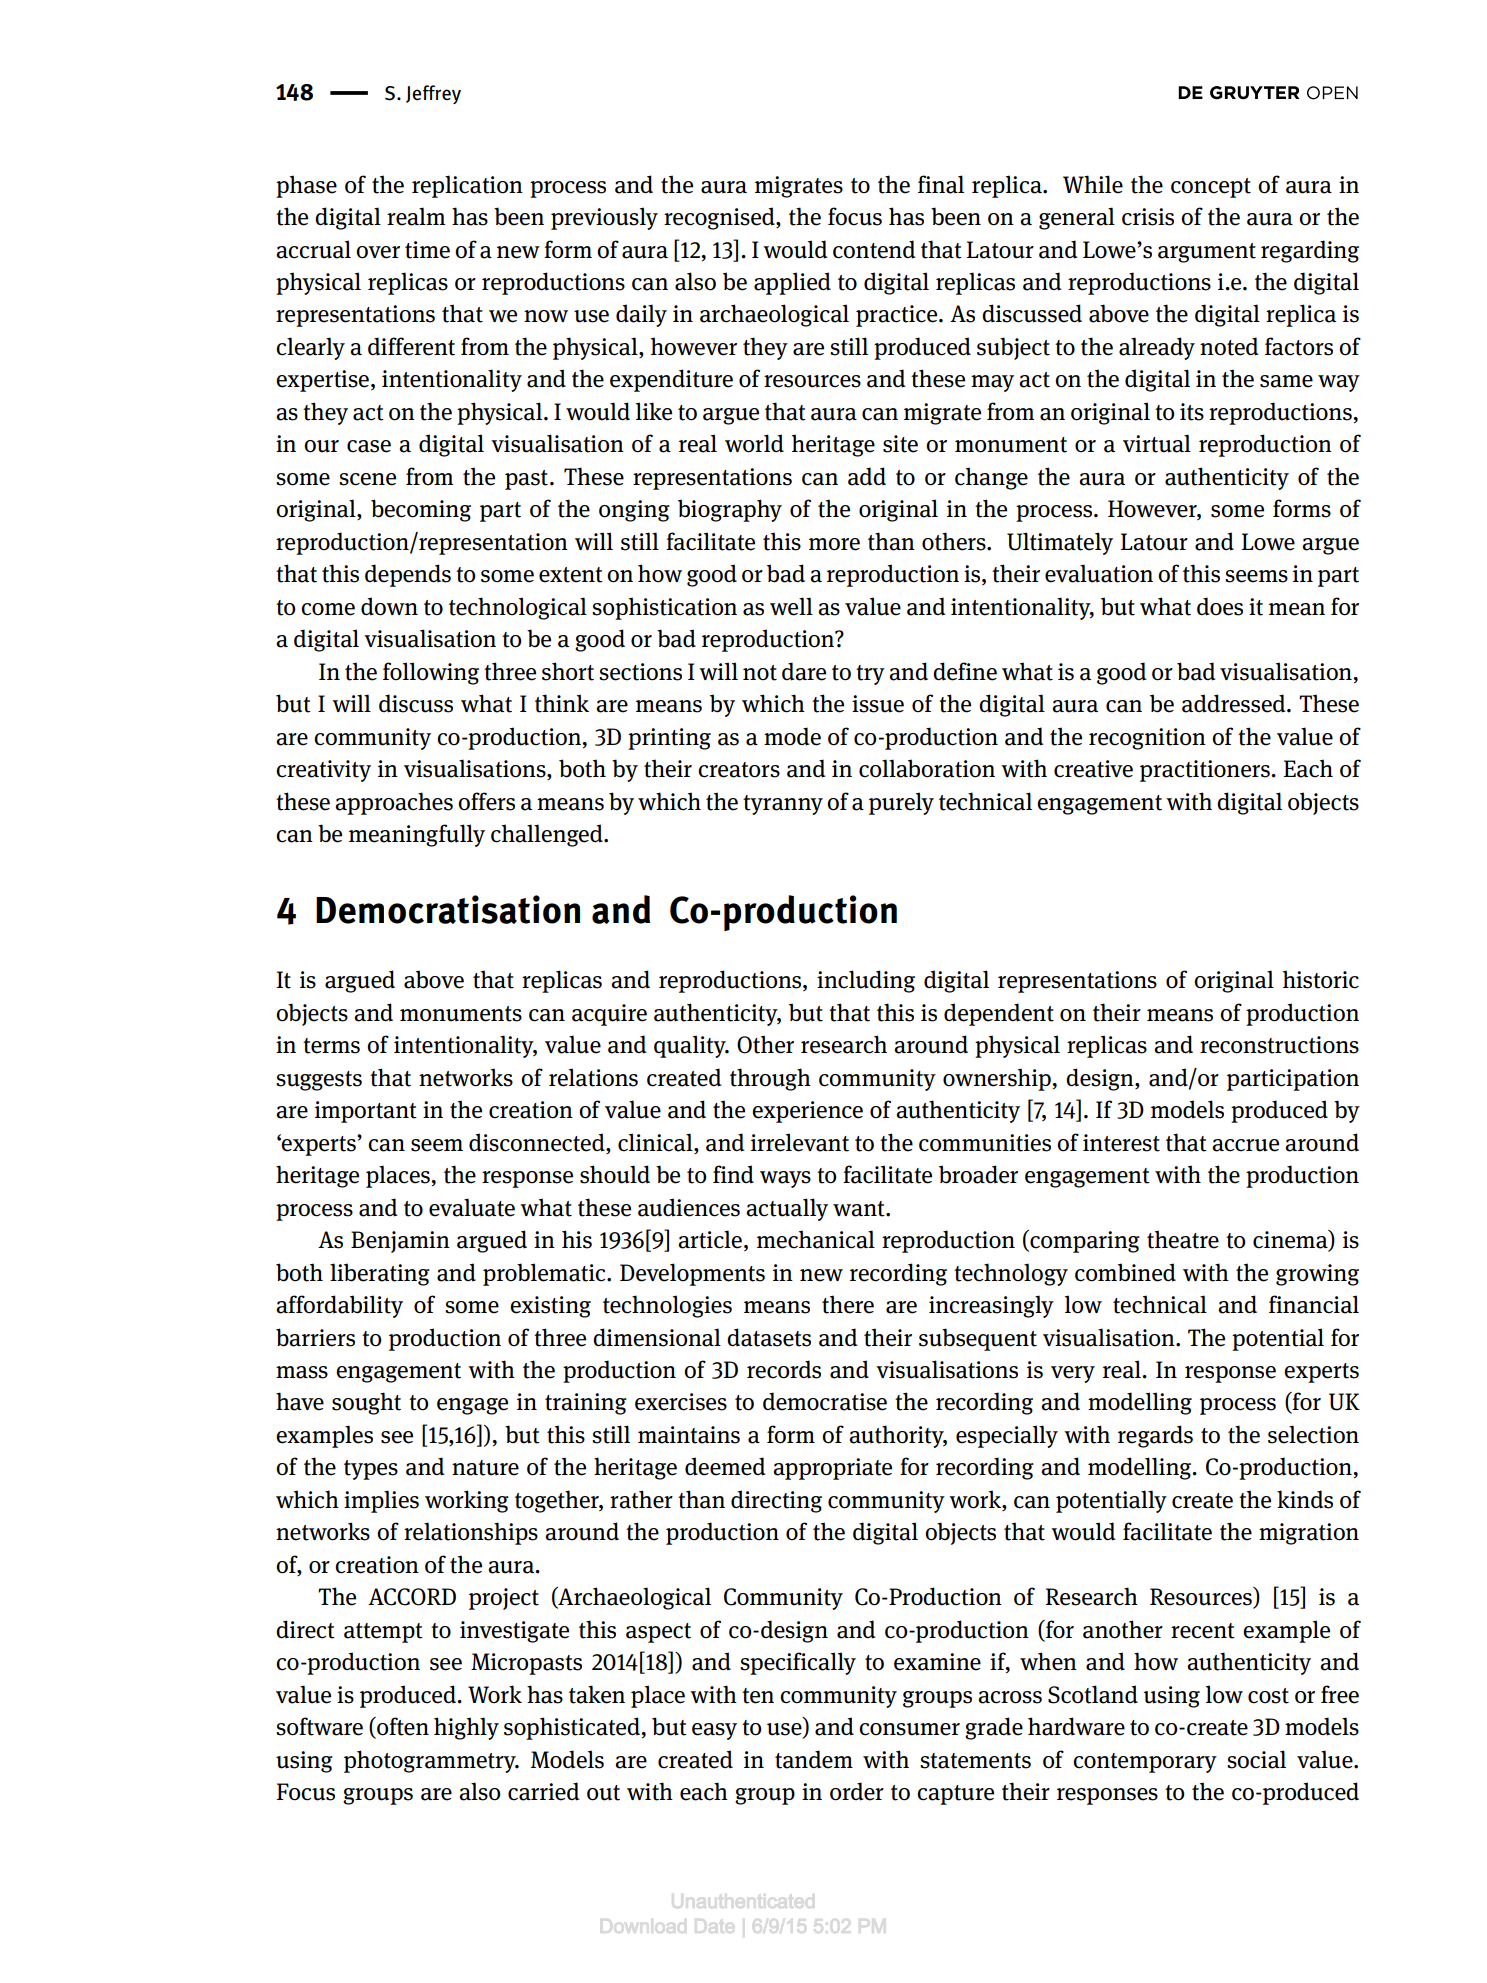  I want to click on approaches, so click(394, 803).
